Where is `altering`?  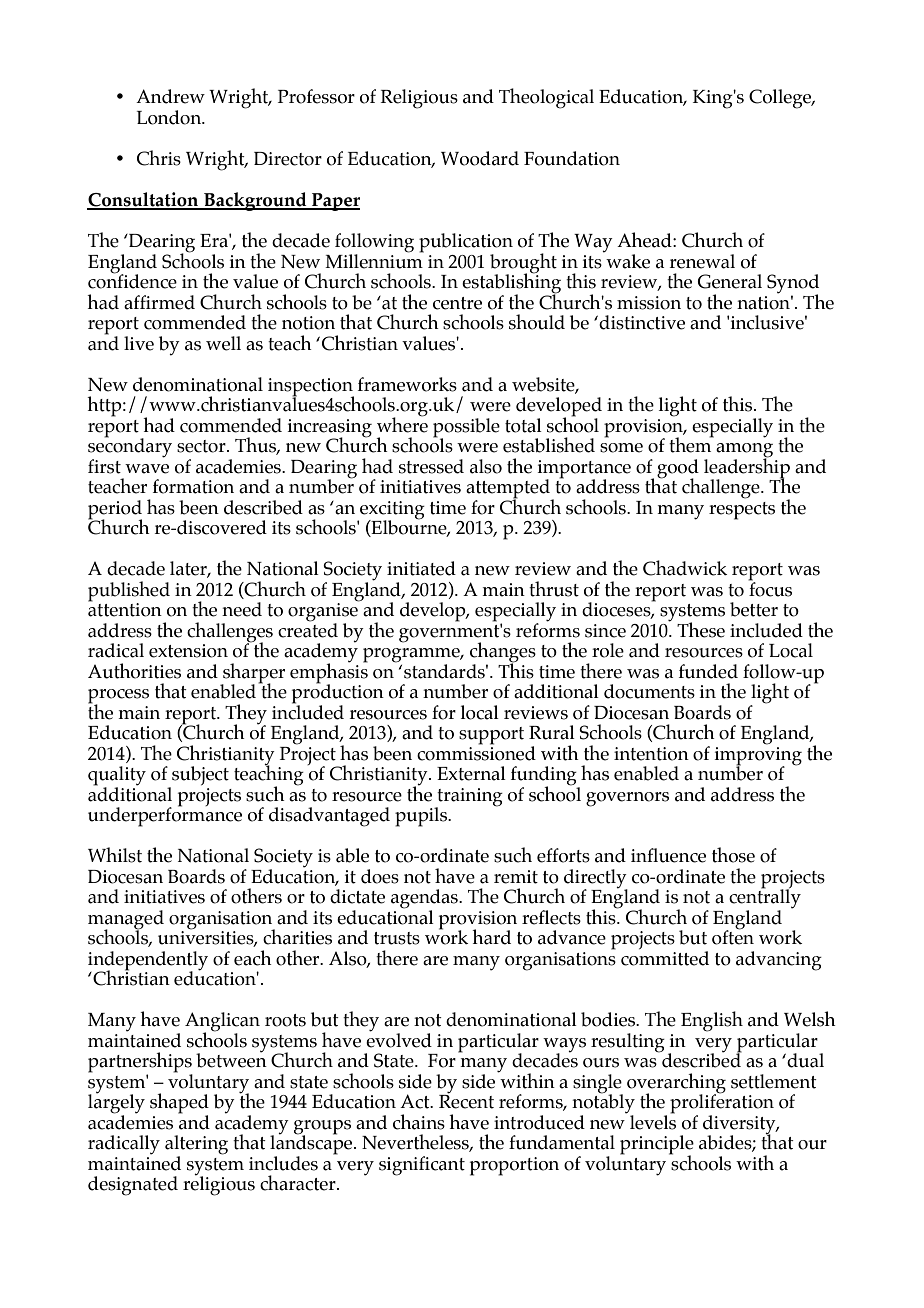 altering is located at coordinates (196, 1146).
